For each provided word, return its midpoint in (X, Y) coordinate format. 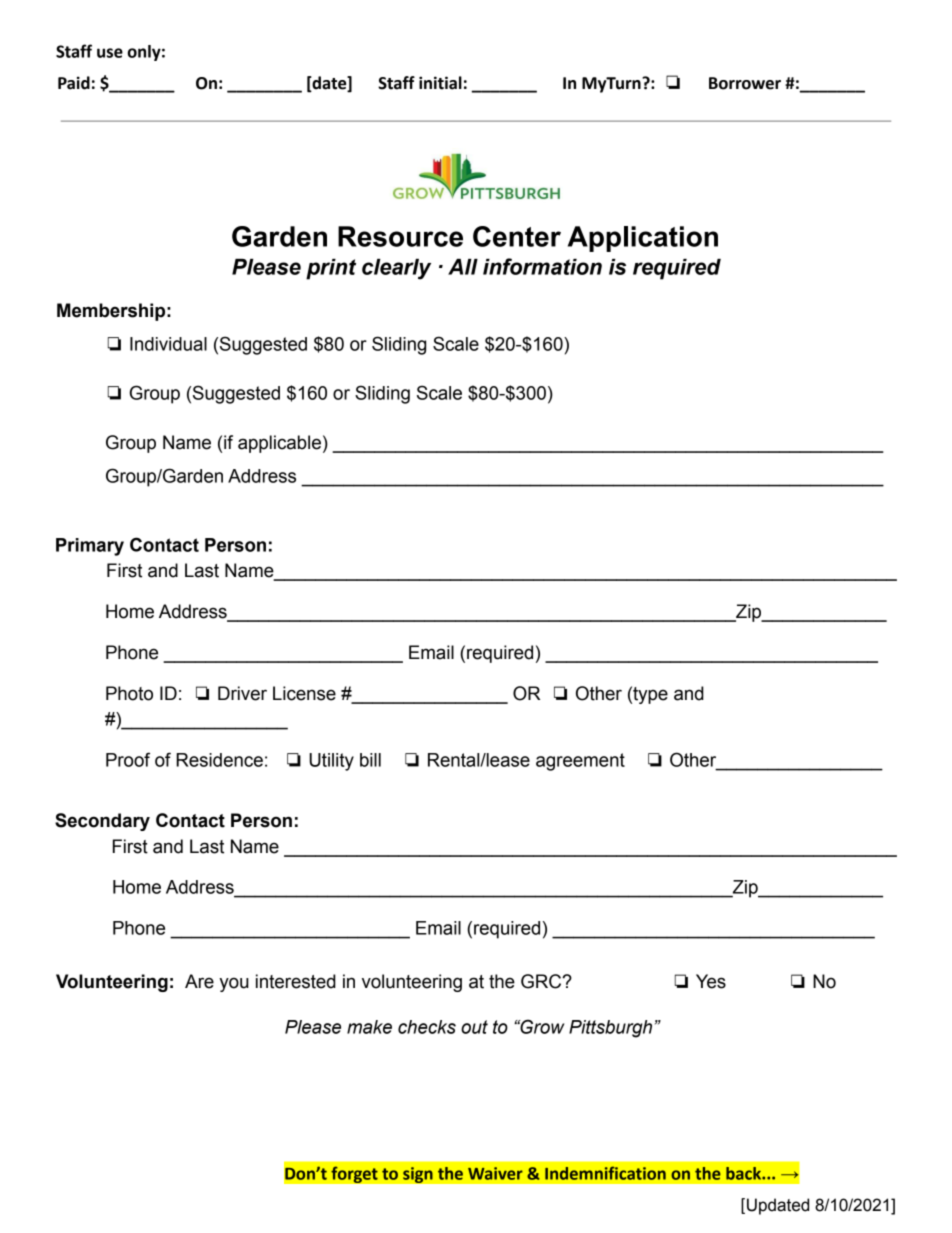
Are (199, 981)
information (542, 266)
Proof (128, 759)
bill (370, 760)
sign (418, 1175)
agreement (580, 762)
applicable (279, 444)
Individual (168, 344)
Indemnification (605, 1173)
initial (440, 83)
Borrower (745, 83)
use (110, 53)
